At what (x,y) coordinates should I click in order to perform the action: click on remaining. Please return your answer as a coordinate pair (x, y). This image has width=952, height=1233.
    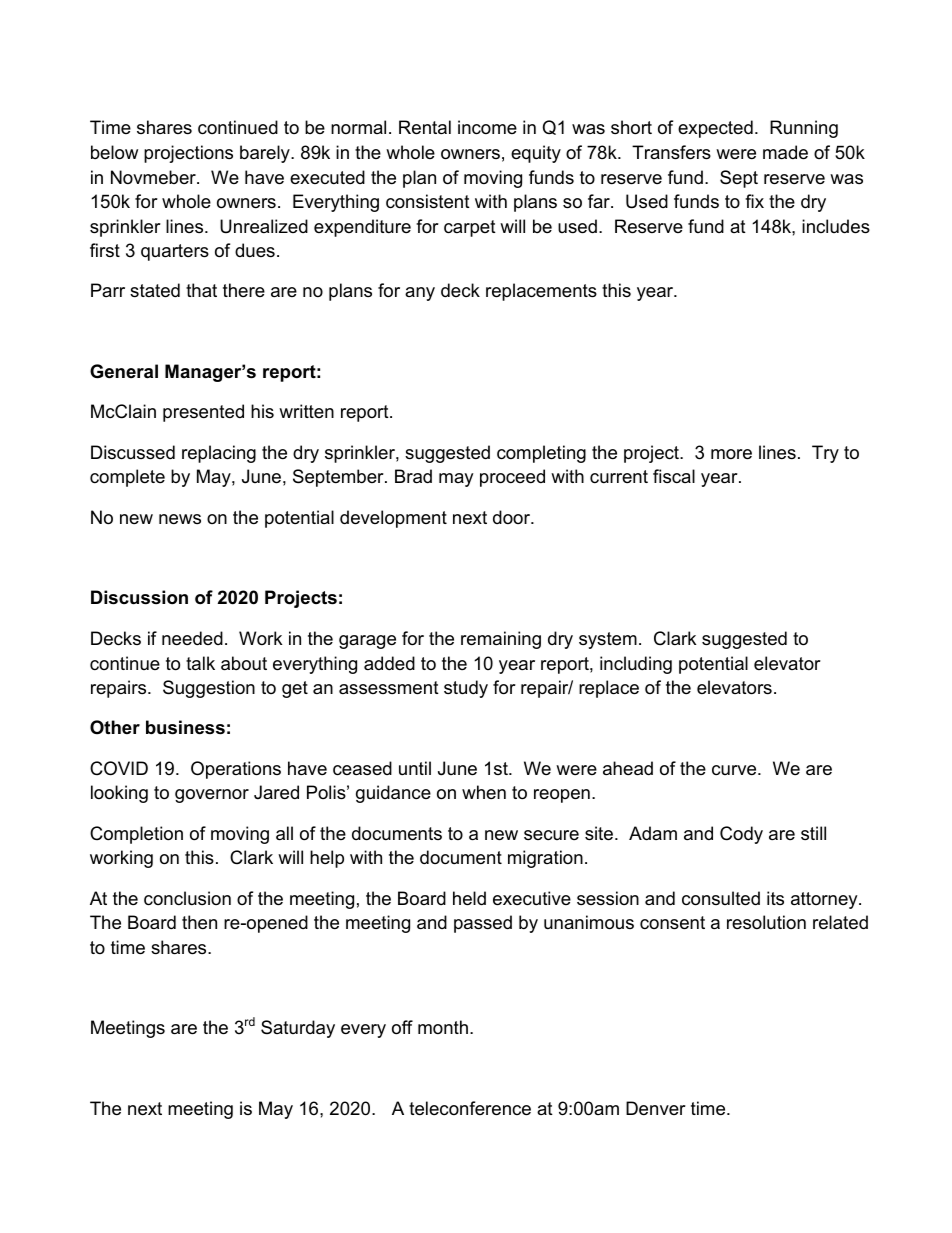
    Looking at the image, I should click on (501, 640).
